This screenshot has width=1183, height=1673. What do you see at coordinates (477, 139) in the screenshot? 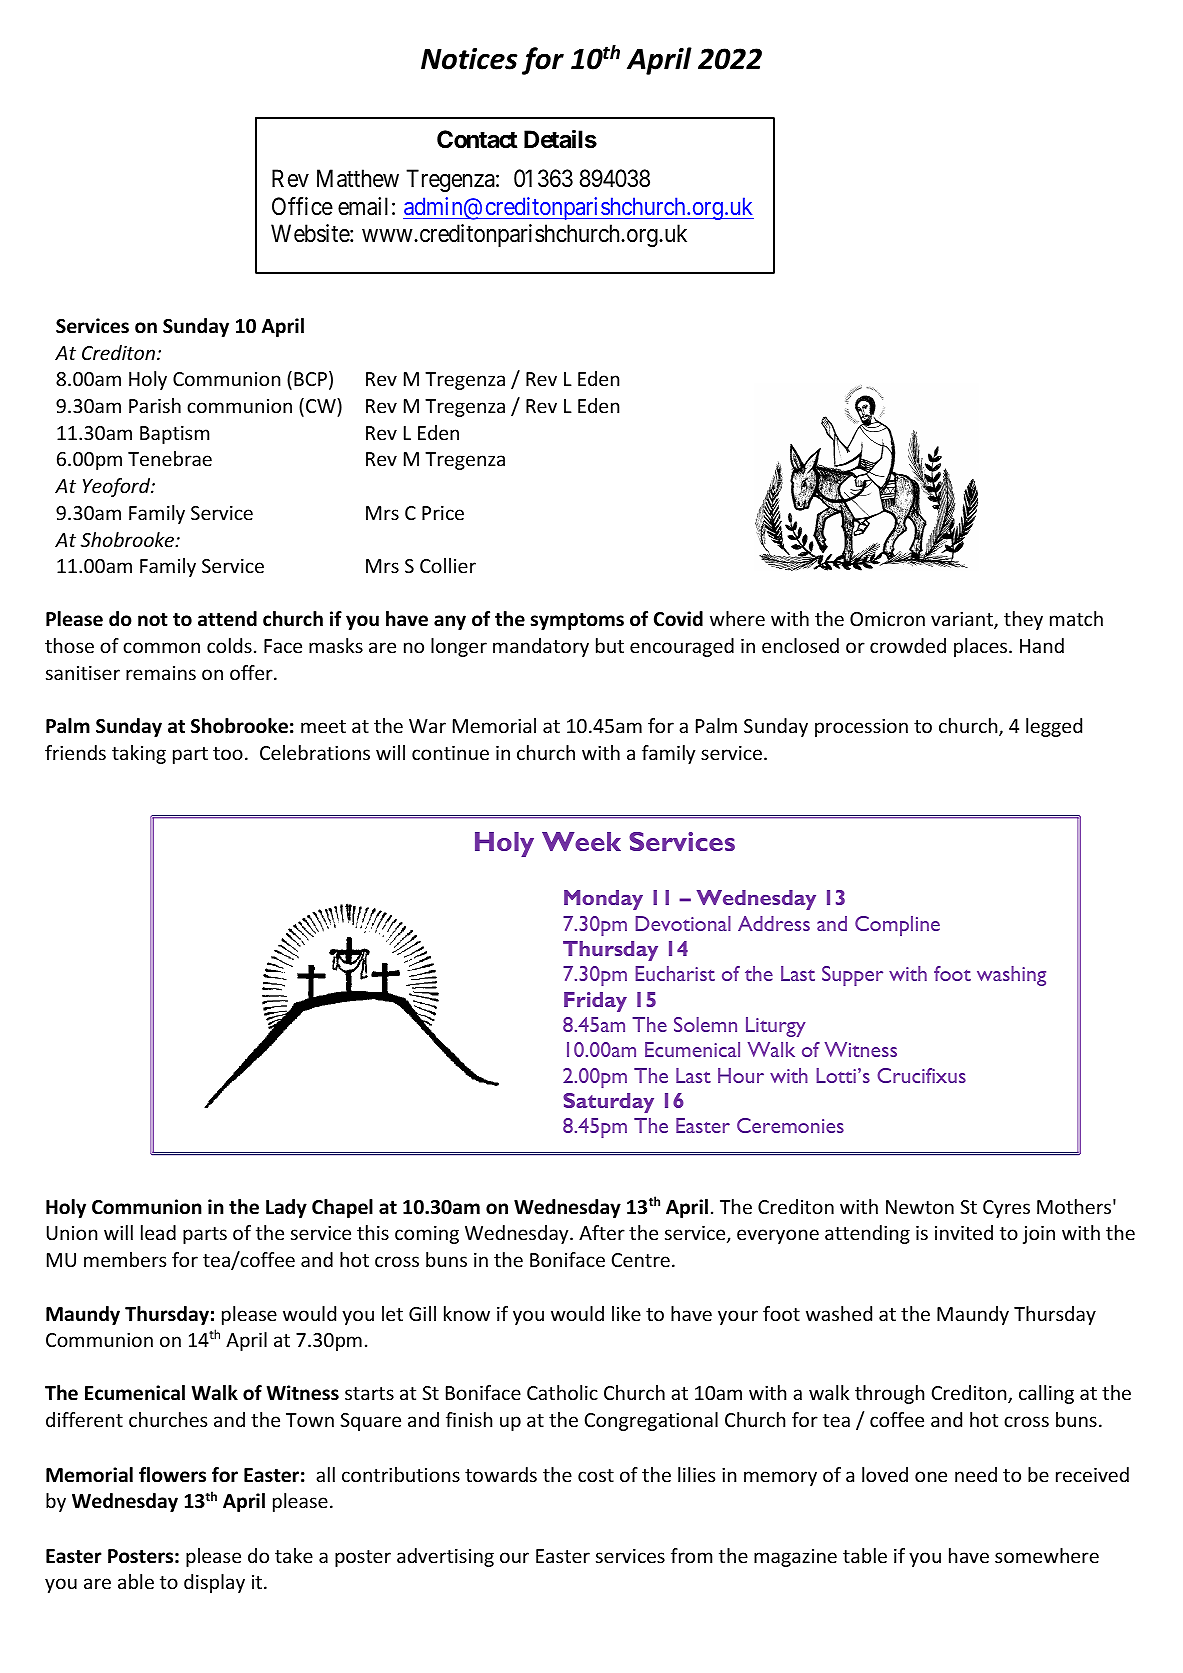
I see `Contact` at bounding box center [477, 139].
